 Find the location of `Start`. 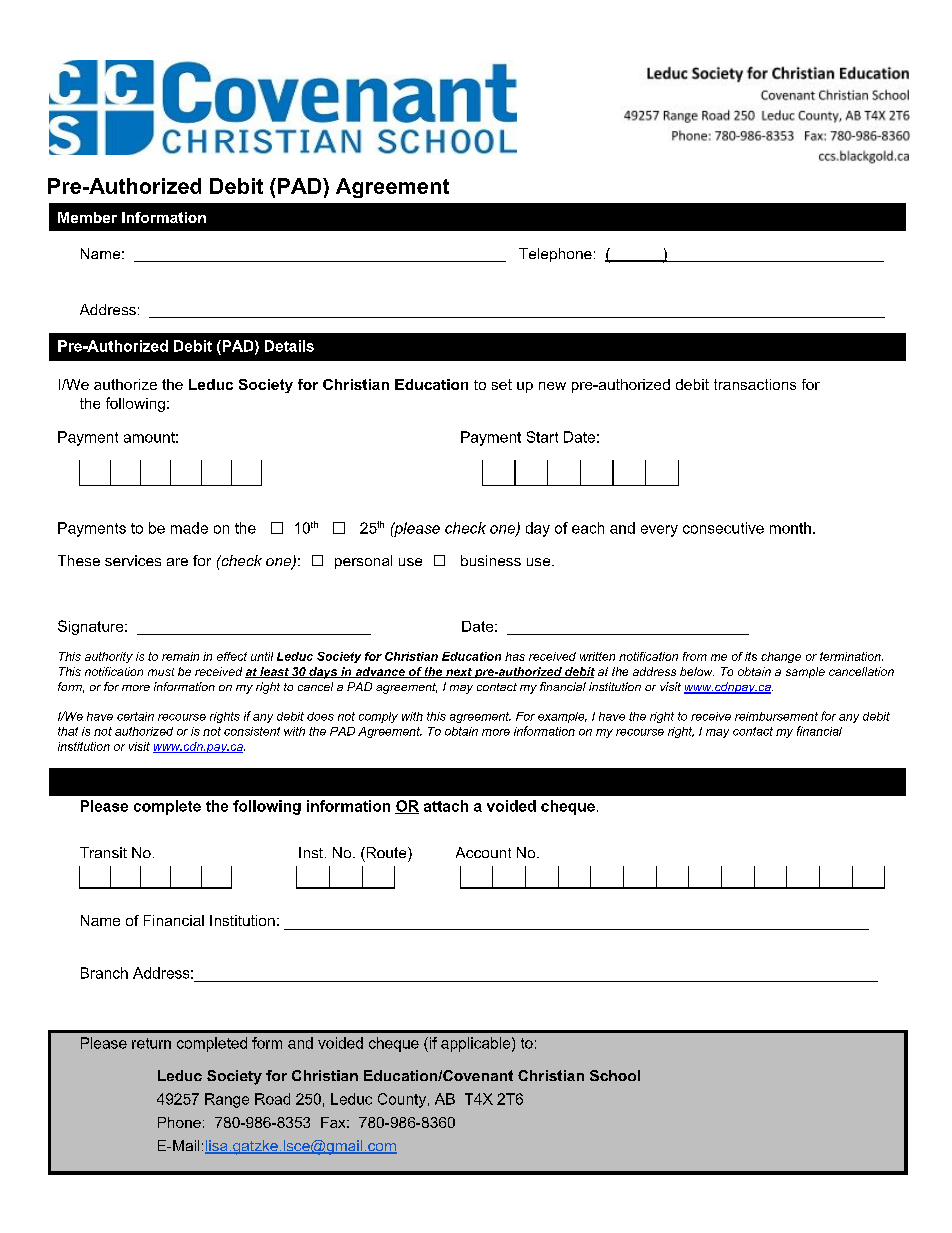

Start is located at coordinates (542, 437).
